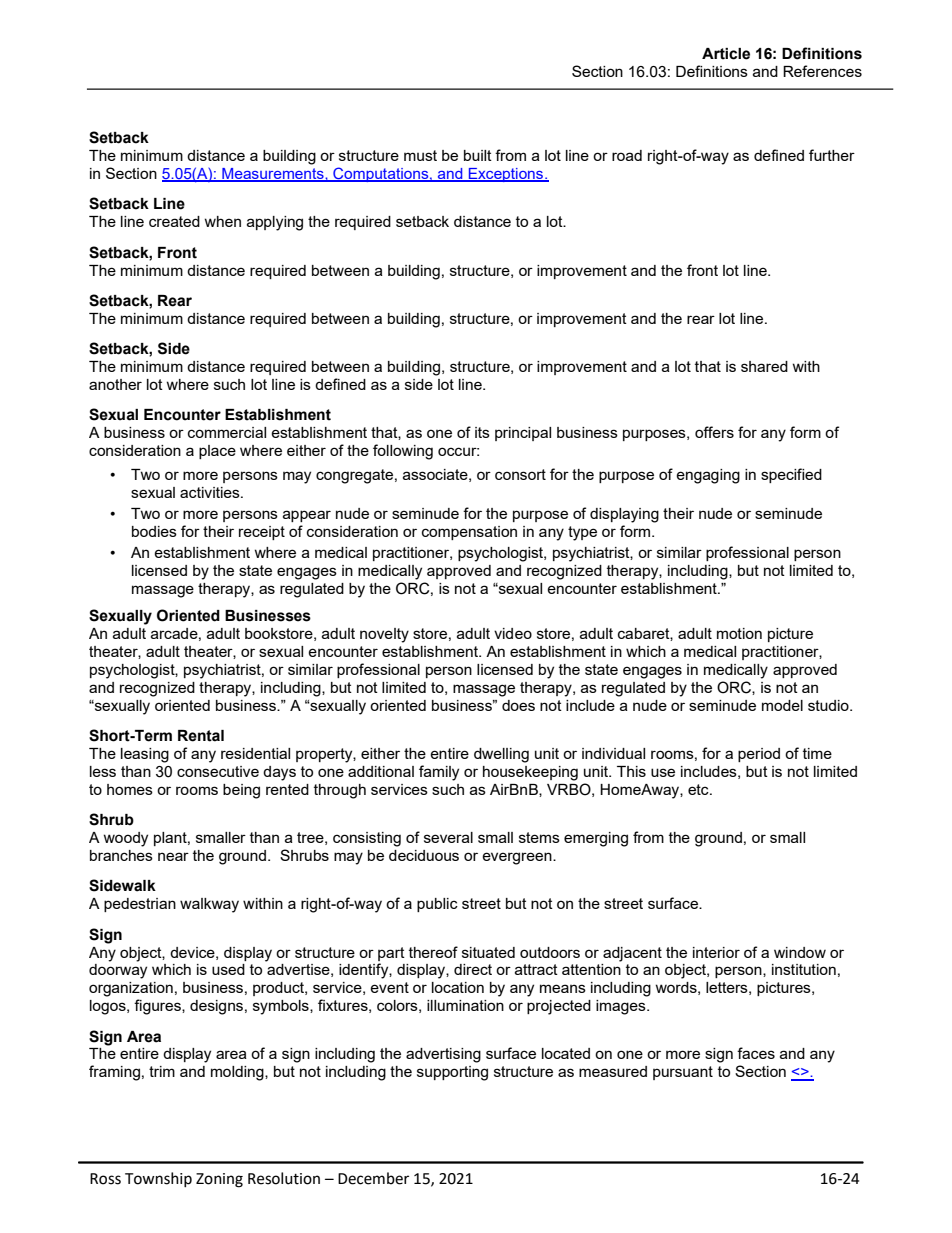  What do you see at coordinates (716, 952) in the page?
I see `interior` at bounding box center [716, 952].
